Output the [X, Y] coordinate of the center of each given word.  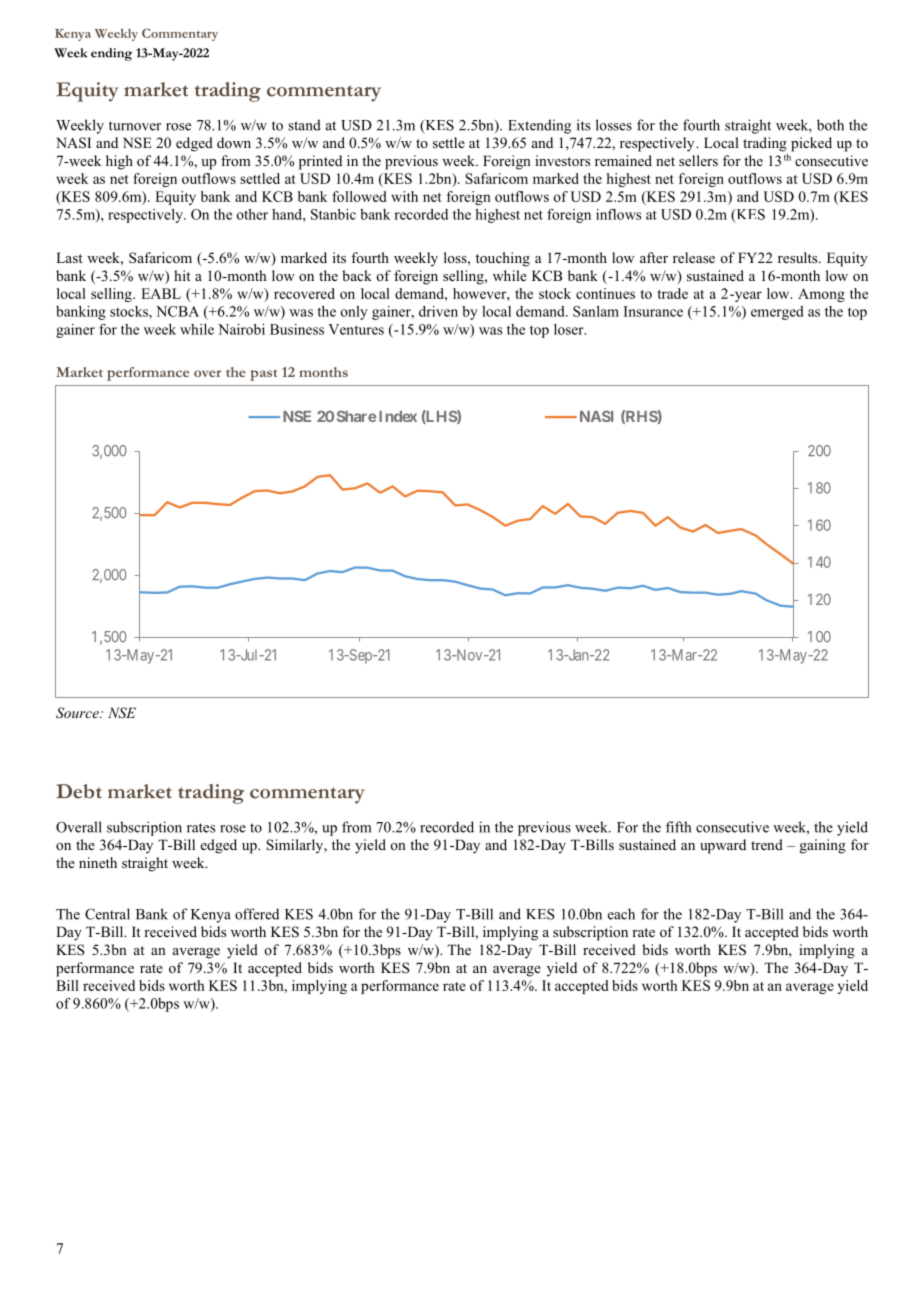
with [404, 196]
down [234, 142]
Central [107, 914]
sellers [698, 160]
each [621, 914]
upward [723, 846]
